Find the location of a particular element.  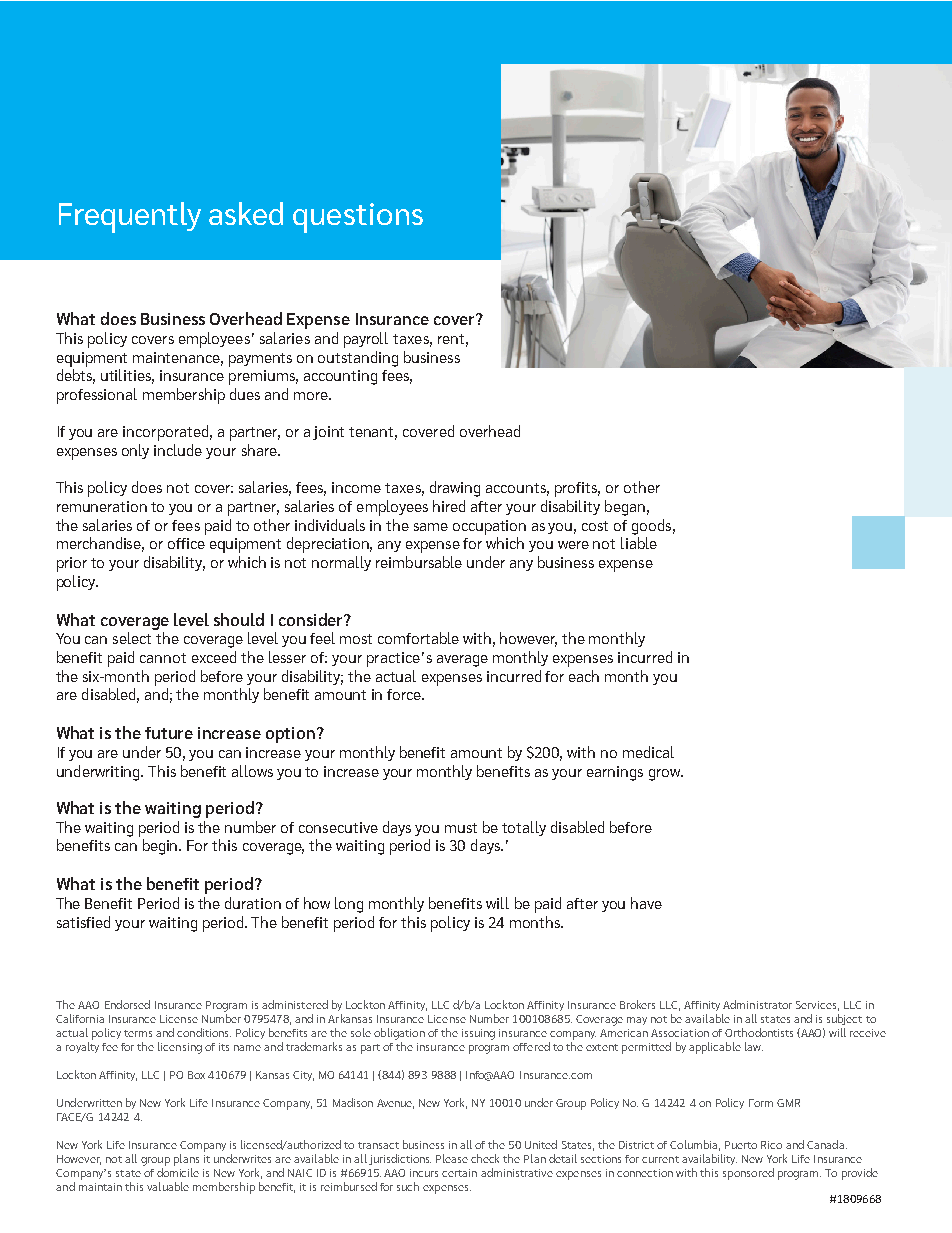

check is located at coordinates (485, 1158).
